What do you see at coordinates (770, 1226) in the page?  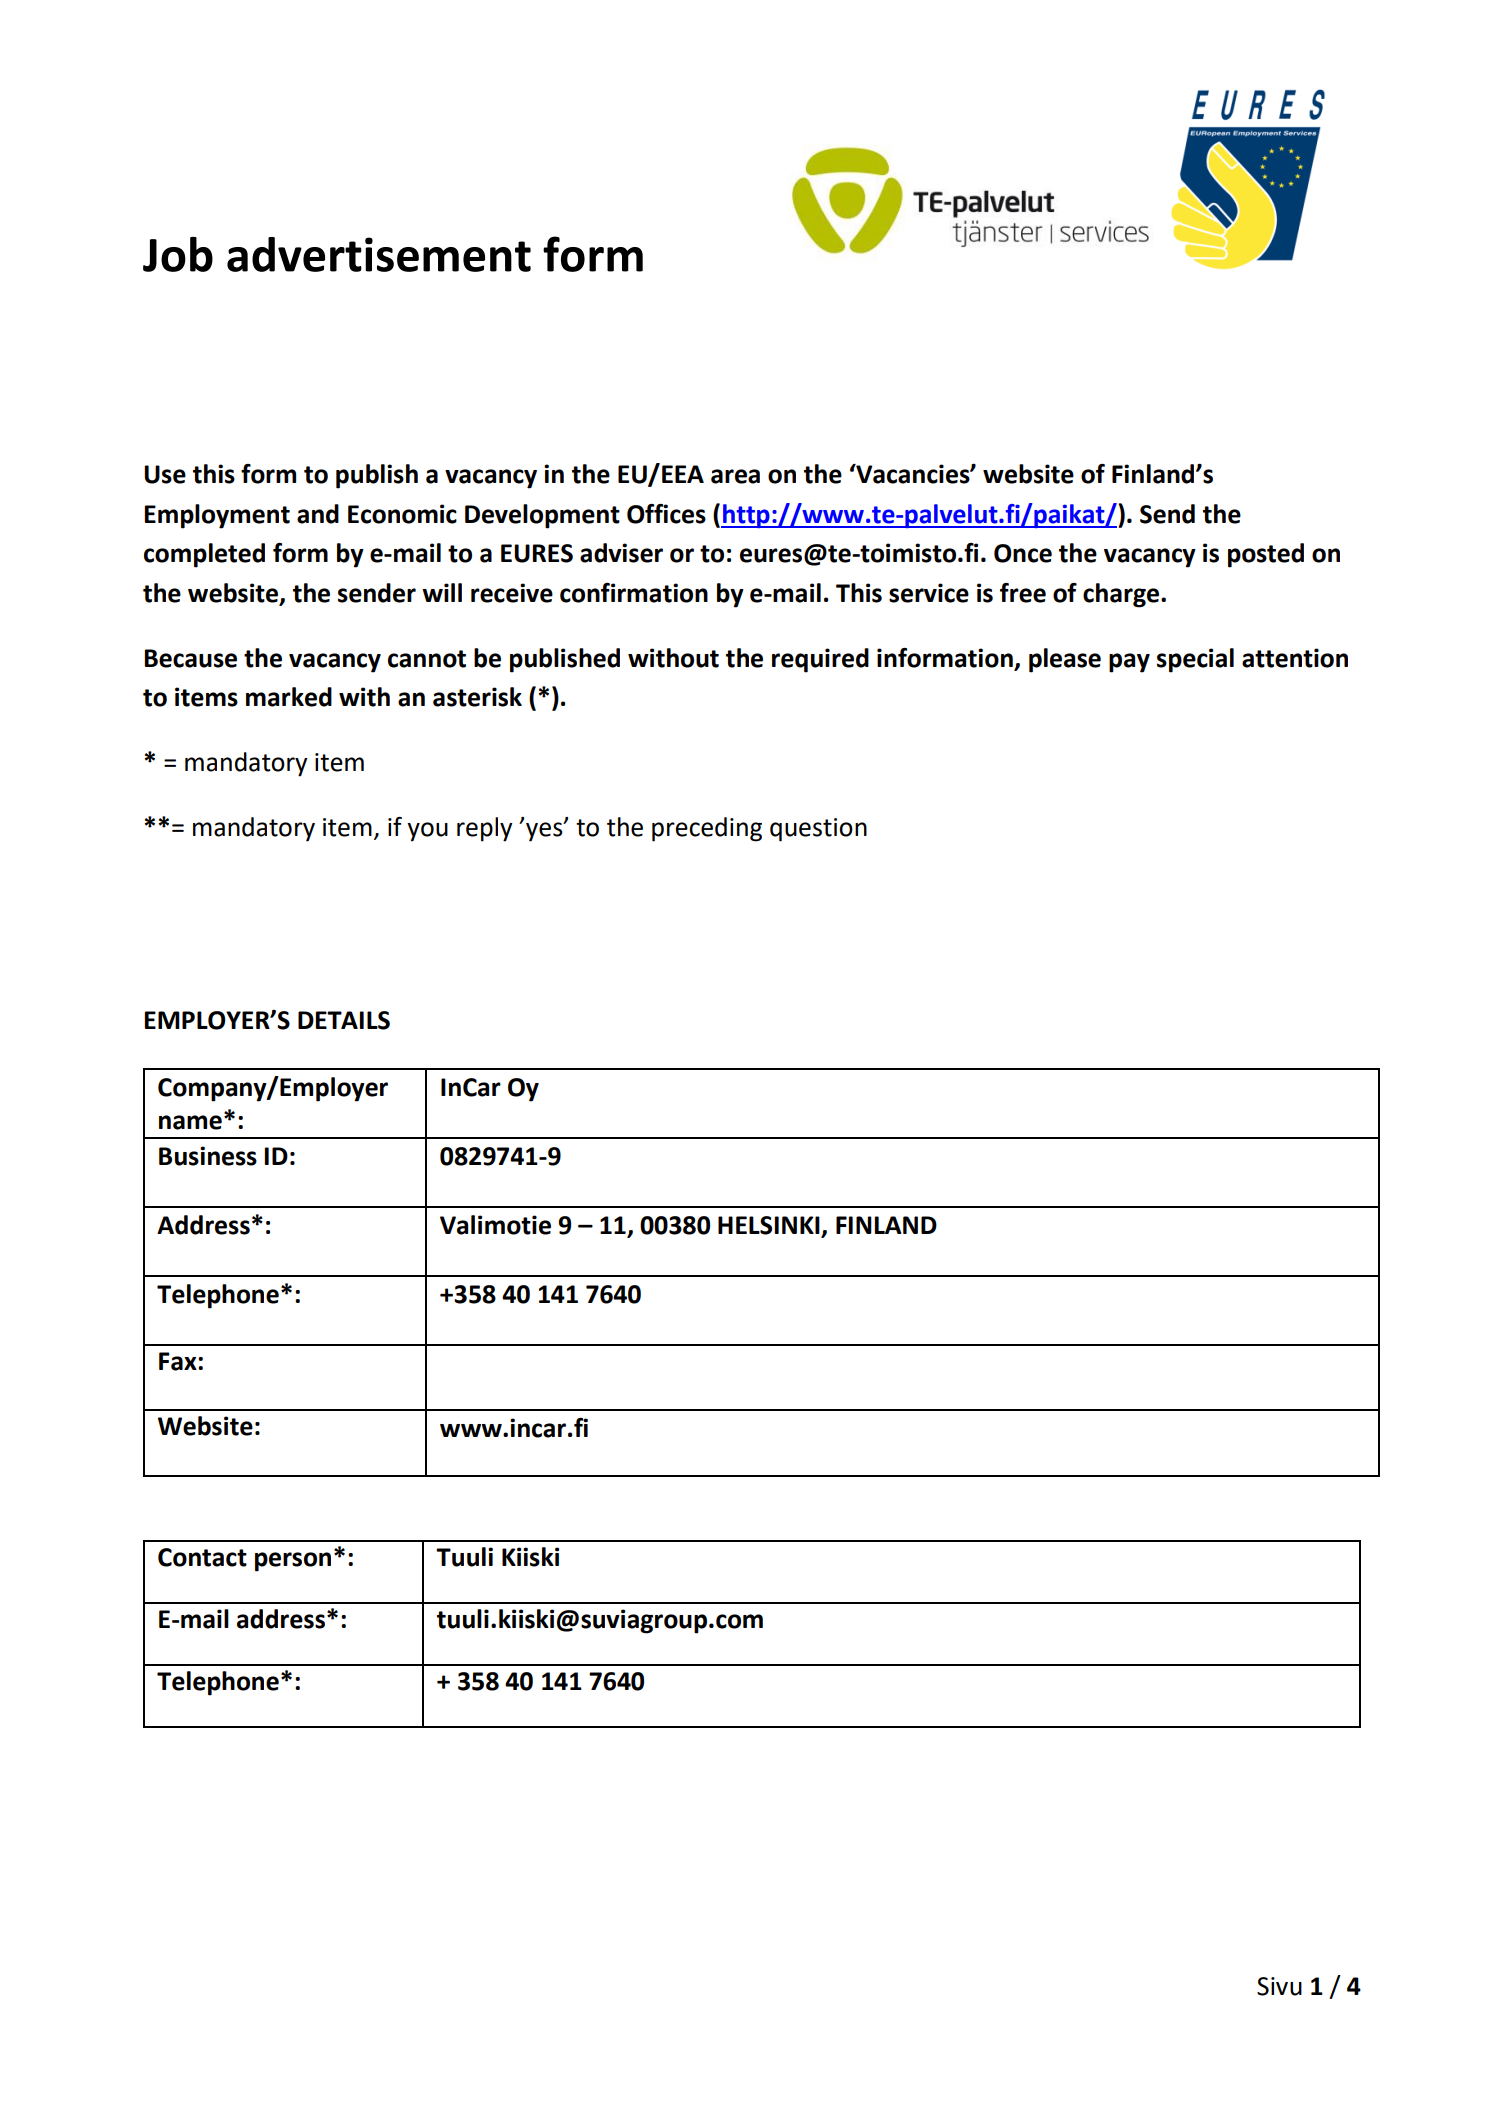 I see `HELSINKI` at bounding box center [770, 1226].
